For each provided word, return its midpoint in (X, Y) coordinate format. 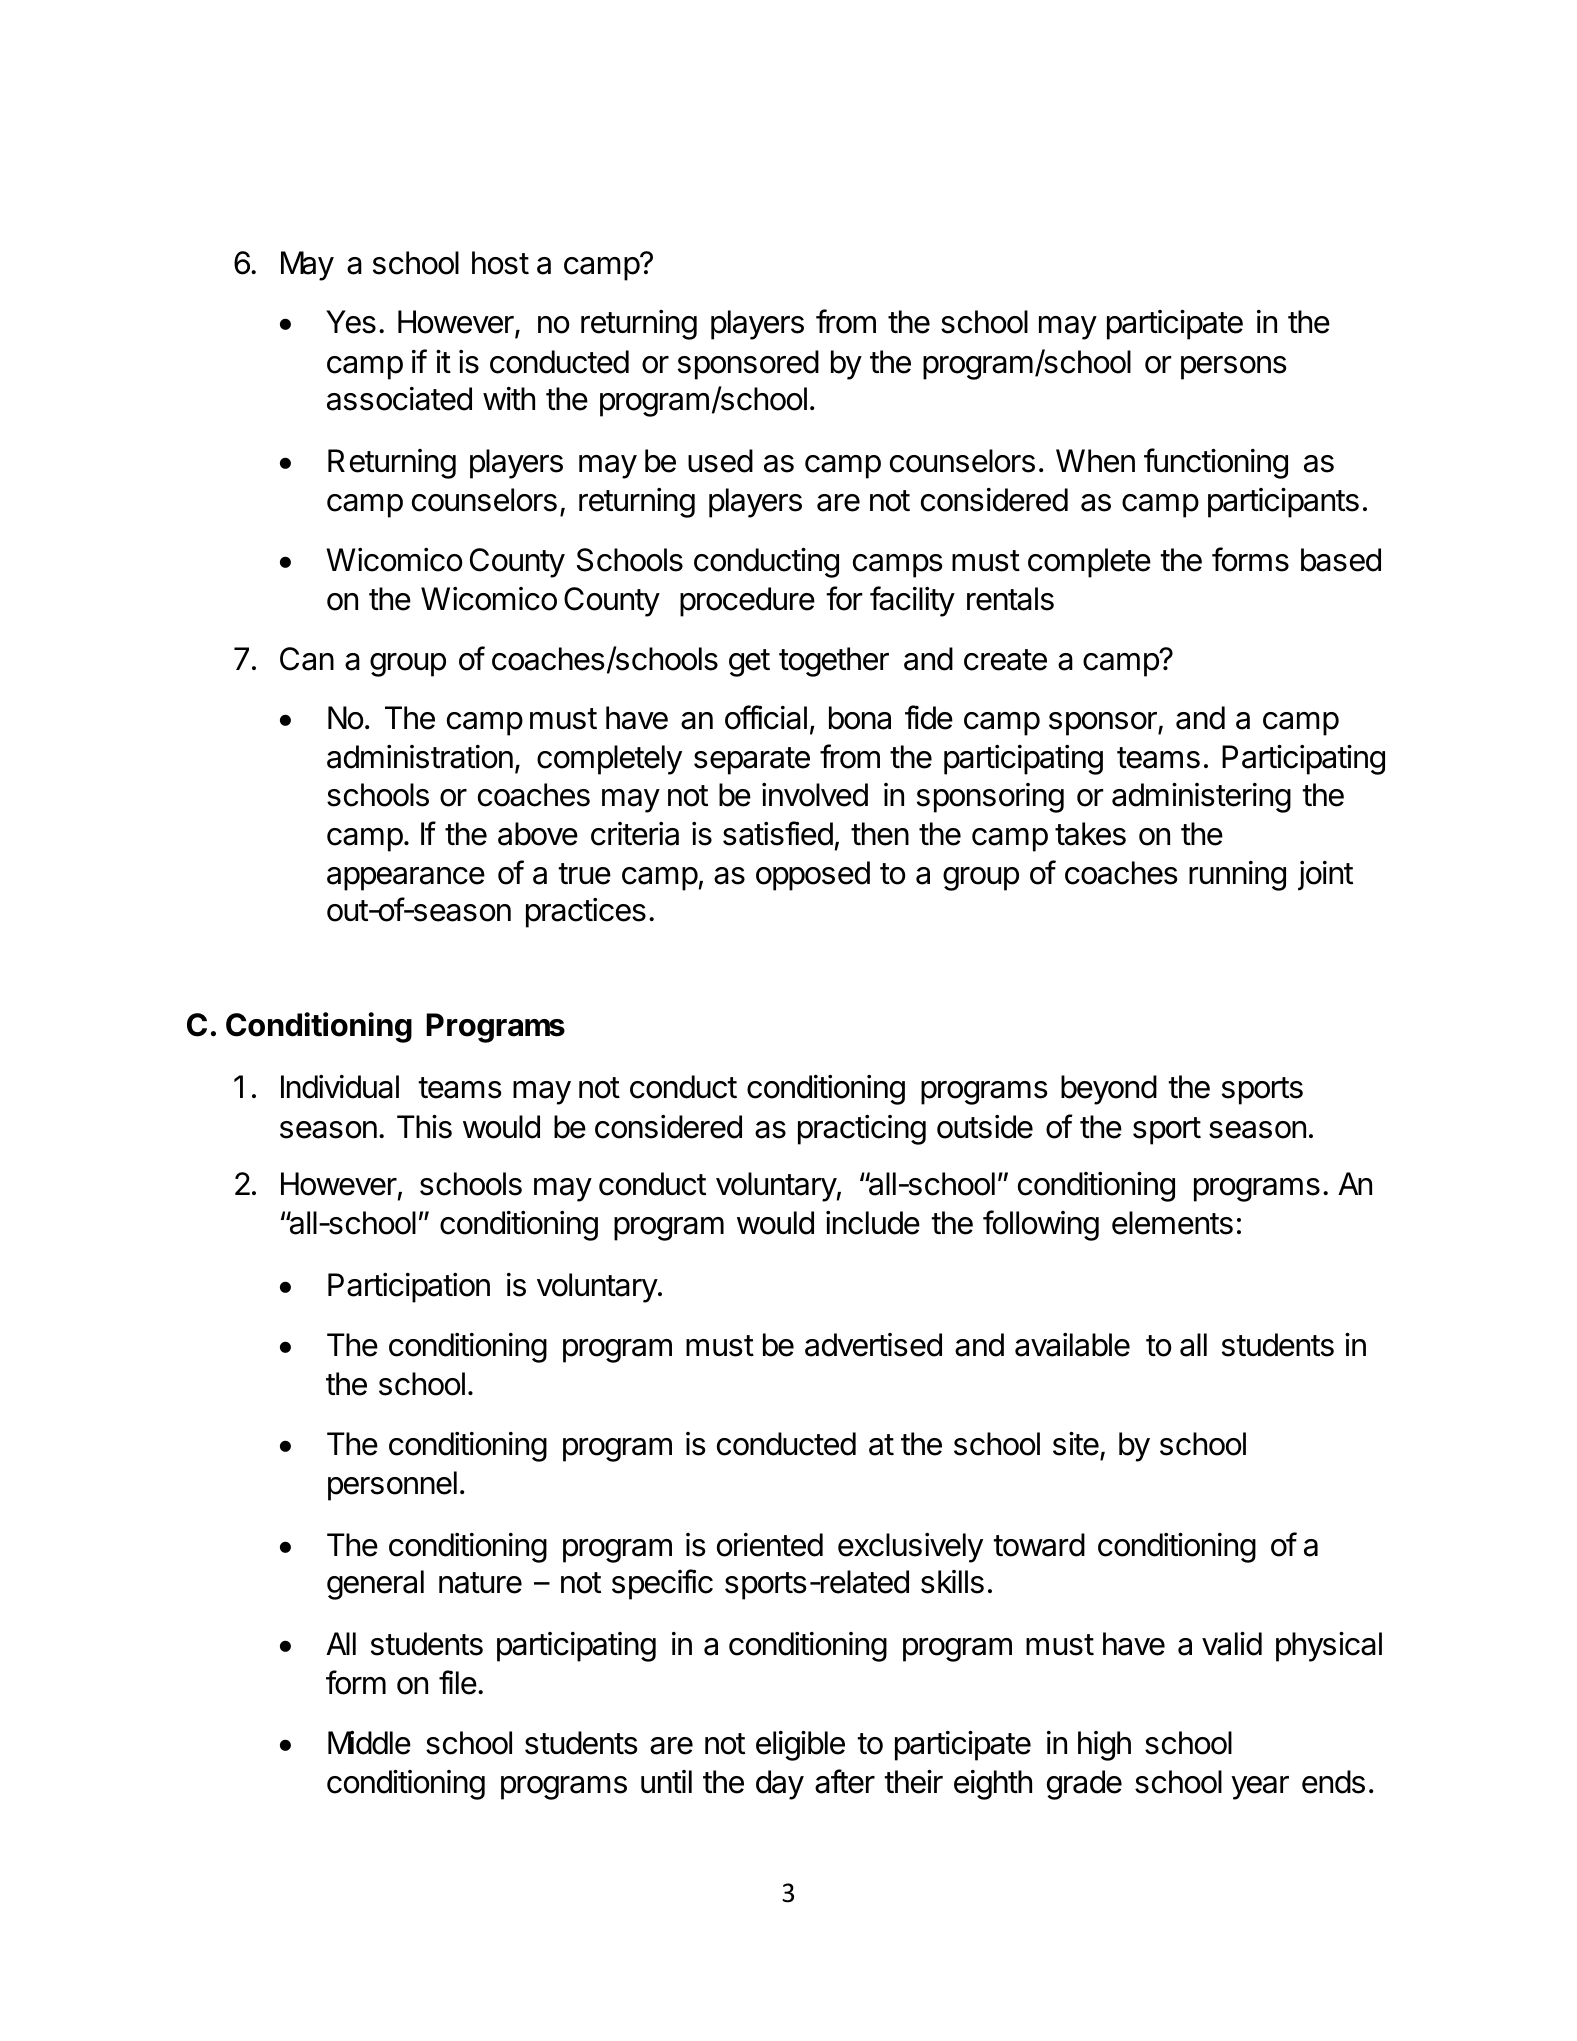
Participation (409, 1288)
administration (420, 757)
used (720, 461)
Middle (369, 1743)
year (1260, 1788)
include (873, 1223)
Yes (351, 322)
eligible (800, 1746)
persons (1234, 368)
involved (815, 795)
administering (1201, 798)
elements (1172, 1223)
